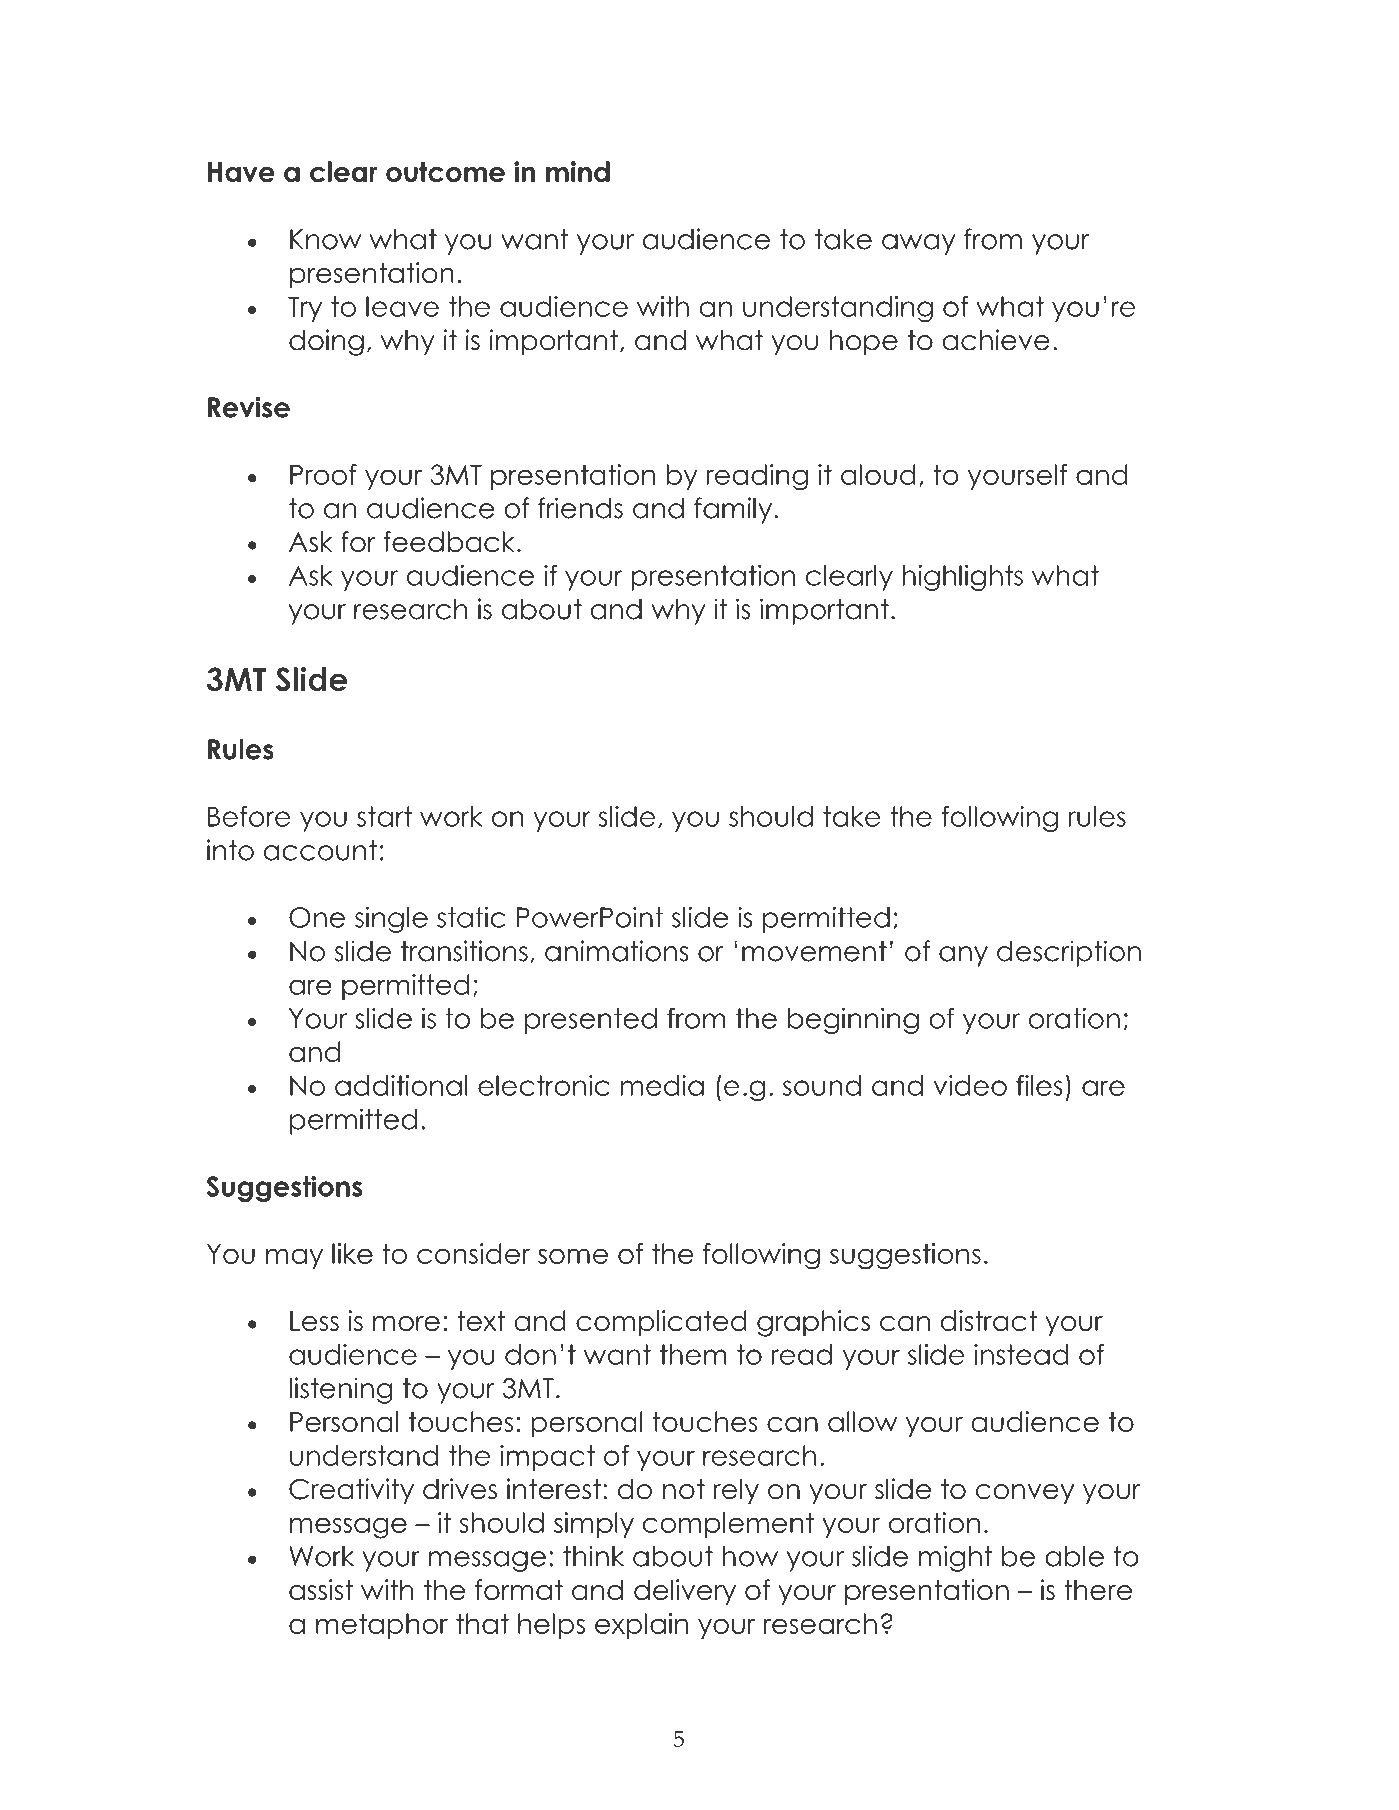 The width and height of the screenshot is (1399, 1810). I want to click on away, so click(919, 244).
